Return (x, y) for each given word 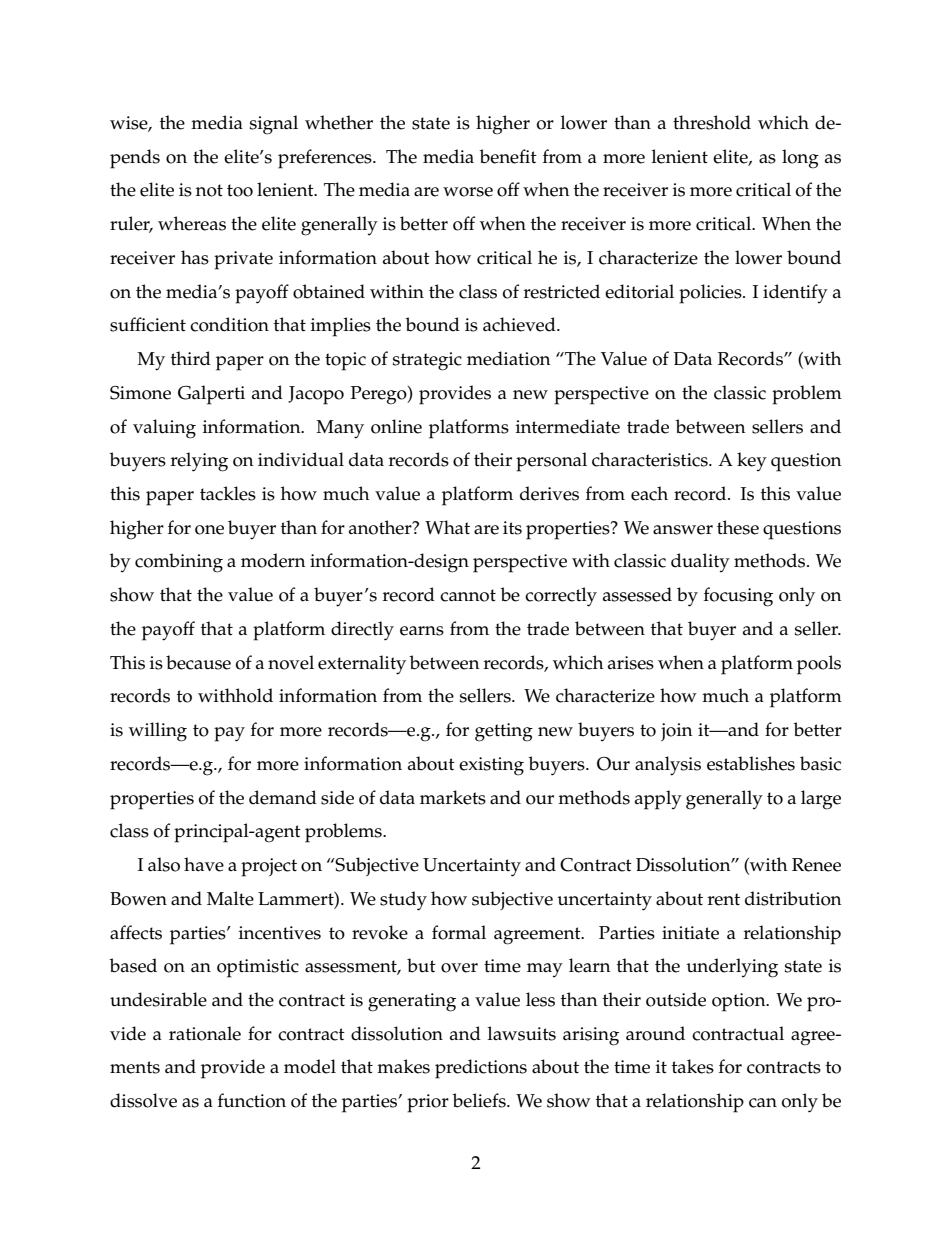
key (752, 461)
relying (199, 462)
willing (158, 732)
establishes (751, 763)
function (252, 1100)
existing (491, 766)
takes (693, 1066)
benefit (508, 156)
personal (551, 462)
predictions (481, 1069)
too (240, 190)
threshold (712, 122)
